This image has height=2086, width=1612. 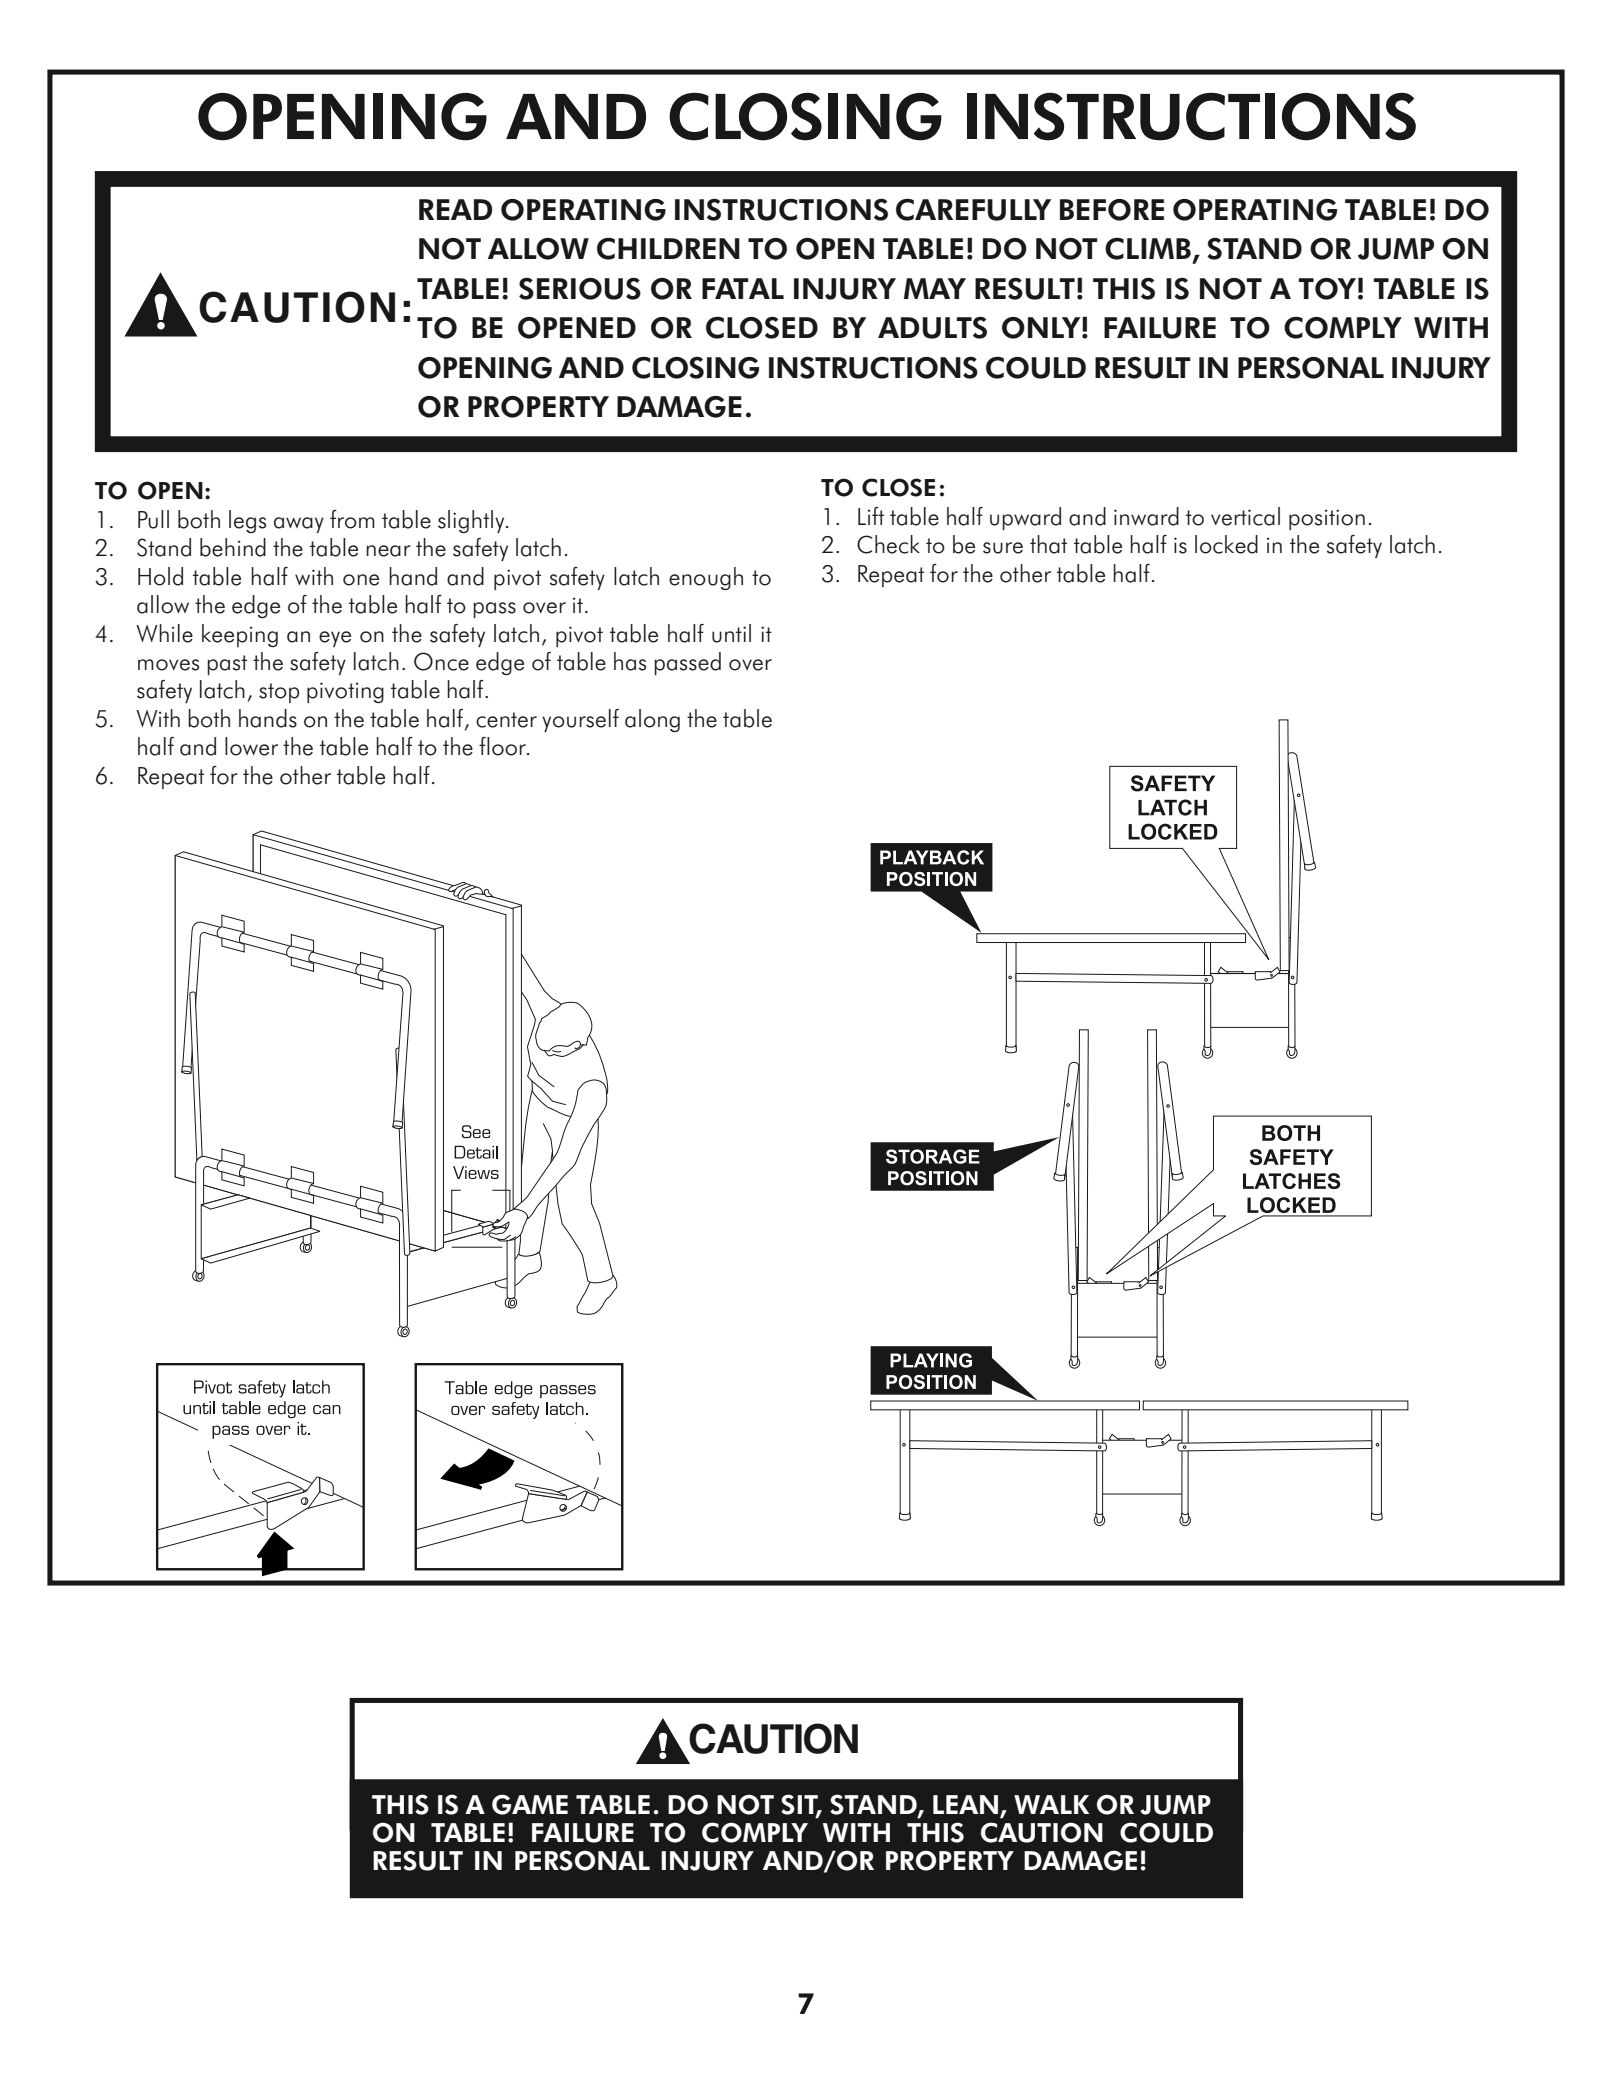 I want to click on enough, so click(x=706, y=578).
